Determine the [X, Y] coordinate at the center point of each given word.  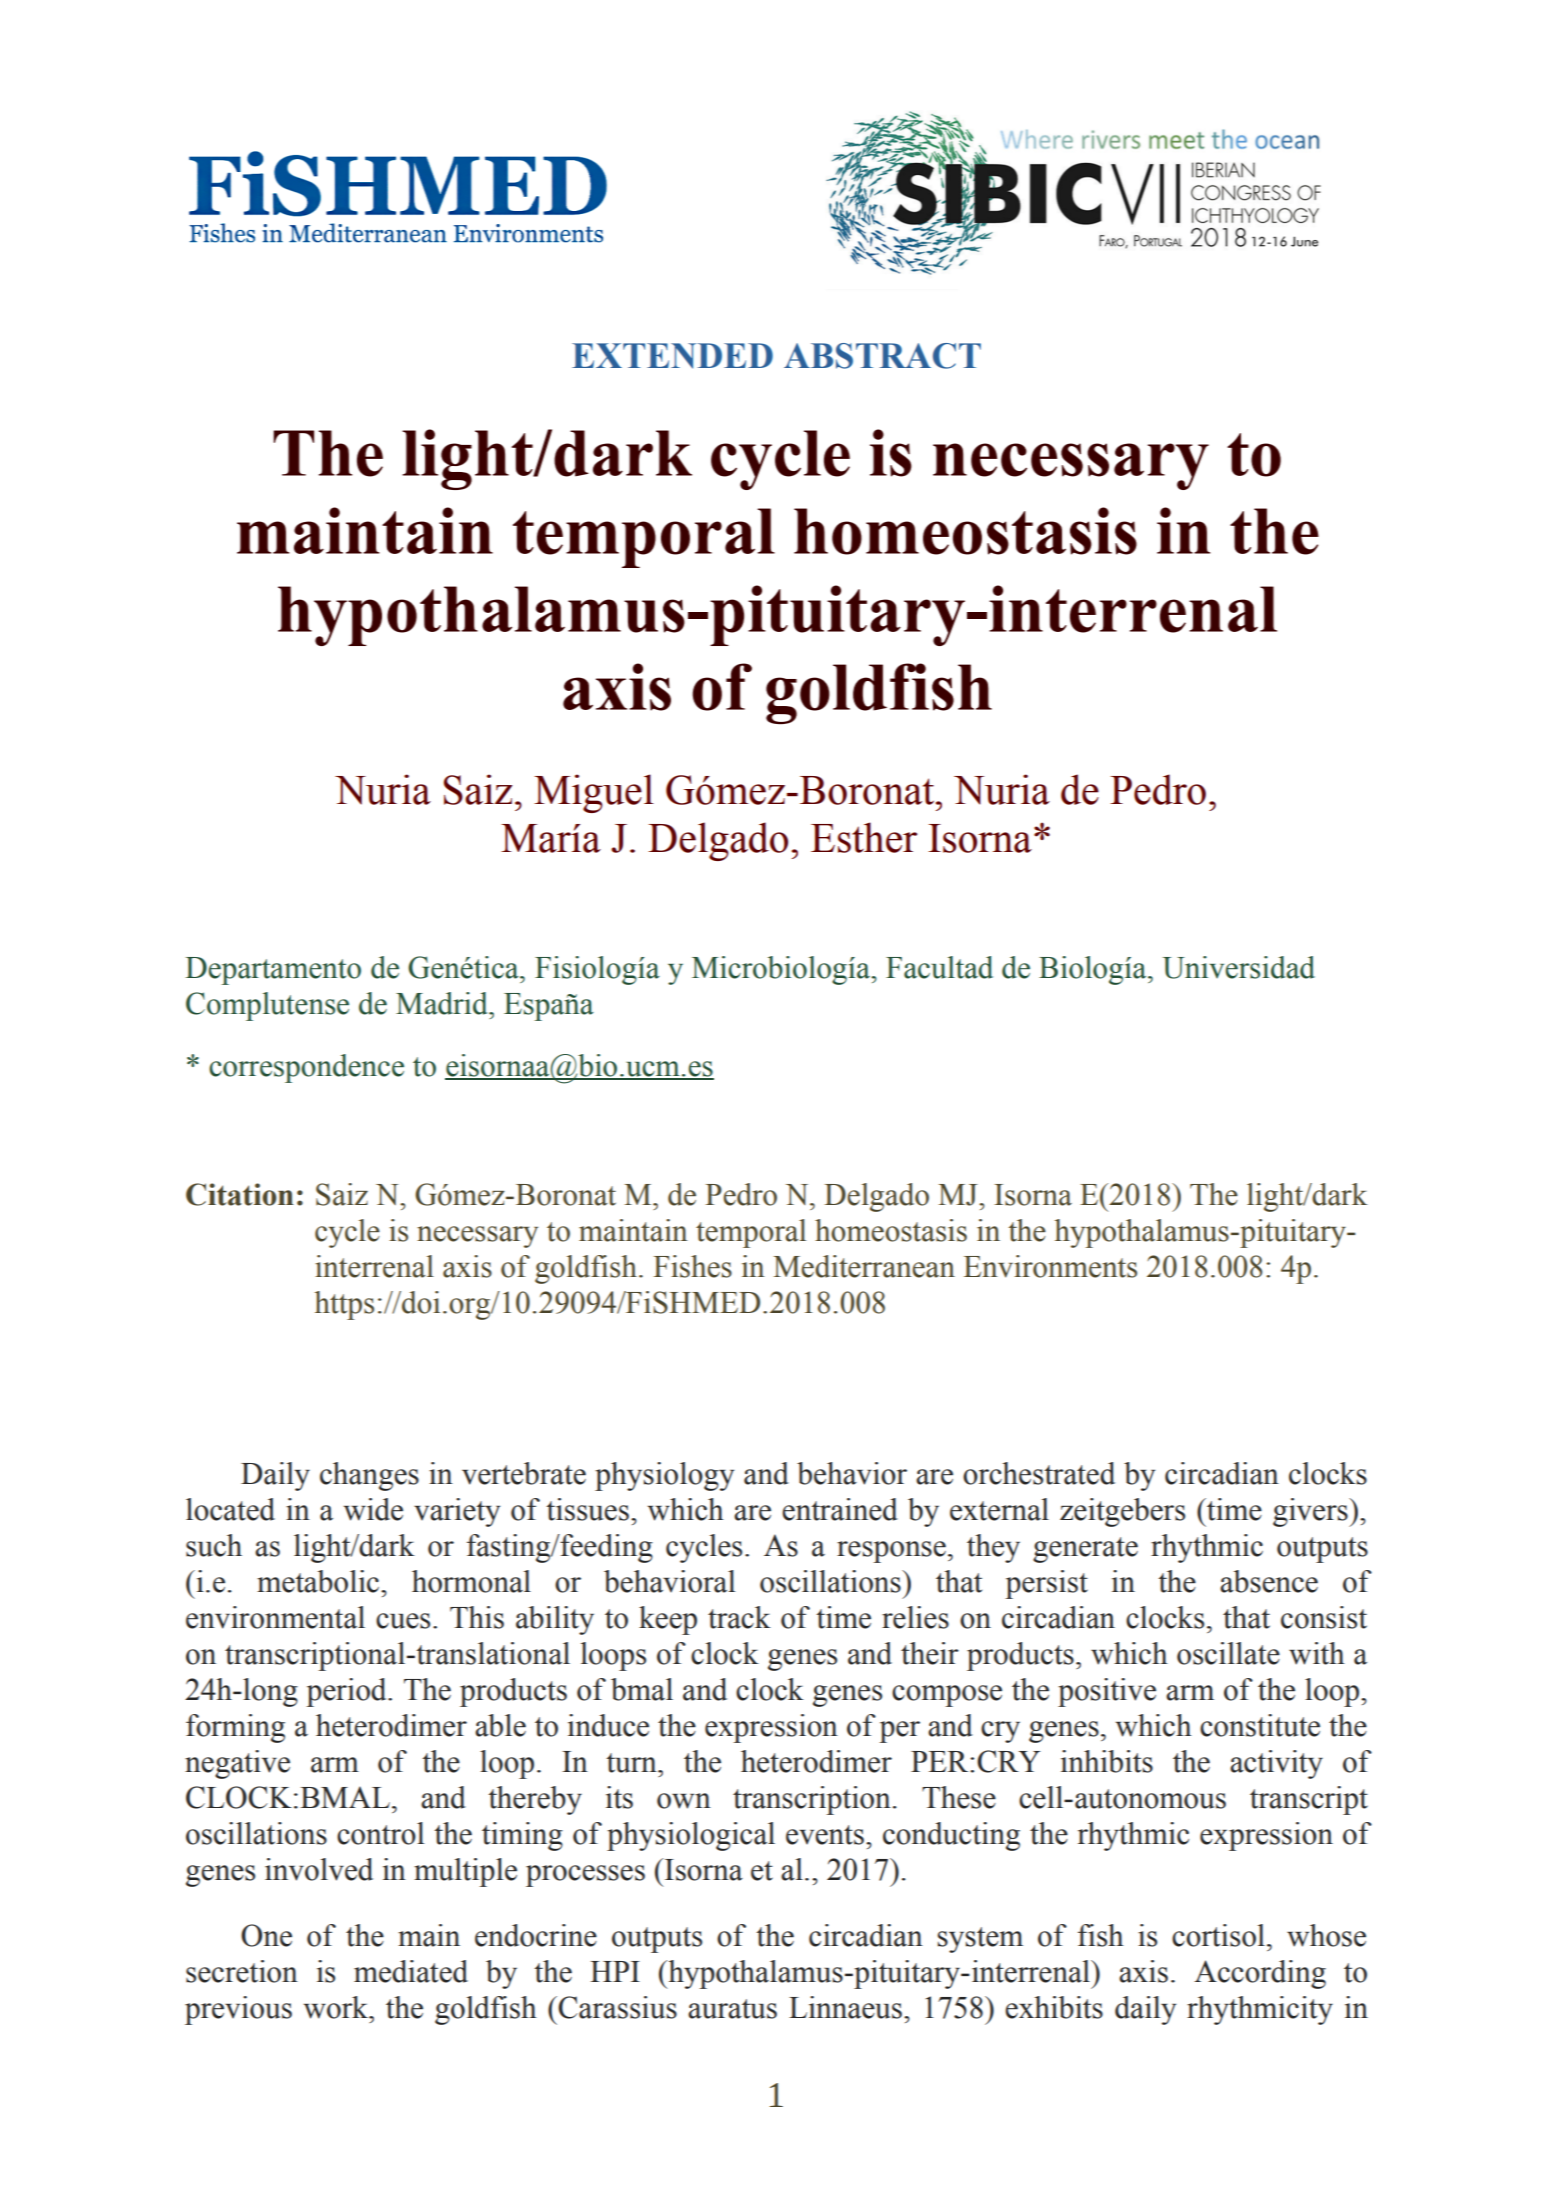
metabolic [319, 1581]
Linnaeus [845, 2007]
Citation [240, 1194]
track [739, 1617]
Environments [1050, 1266]
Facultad [939, 967]
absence [1269, 1581]
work [337, 2007]
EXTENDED [672, 356]
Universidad [1238, 967]
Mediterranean [864, 1266]
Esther [864, 837]
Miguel [594, 793]
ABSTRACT [882, 356]
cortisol [1220, 1935]
